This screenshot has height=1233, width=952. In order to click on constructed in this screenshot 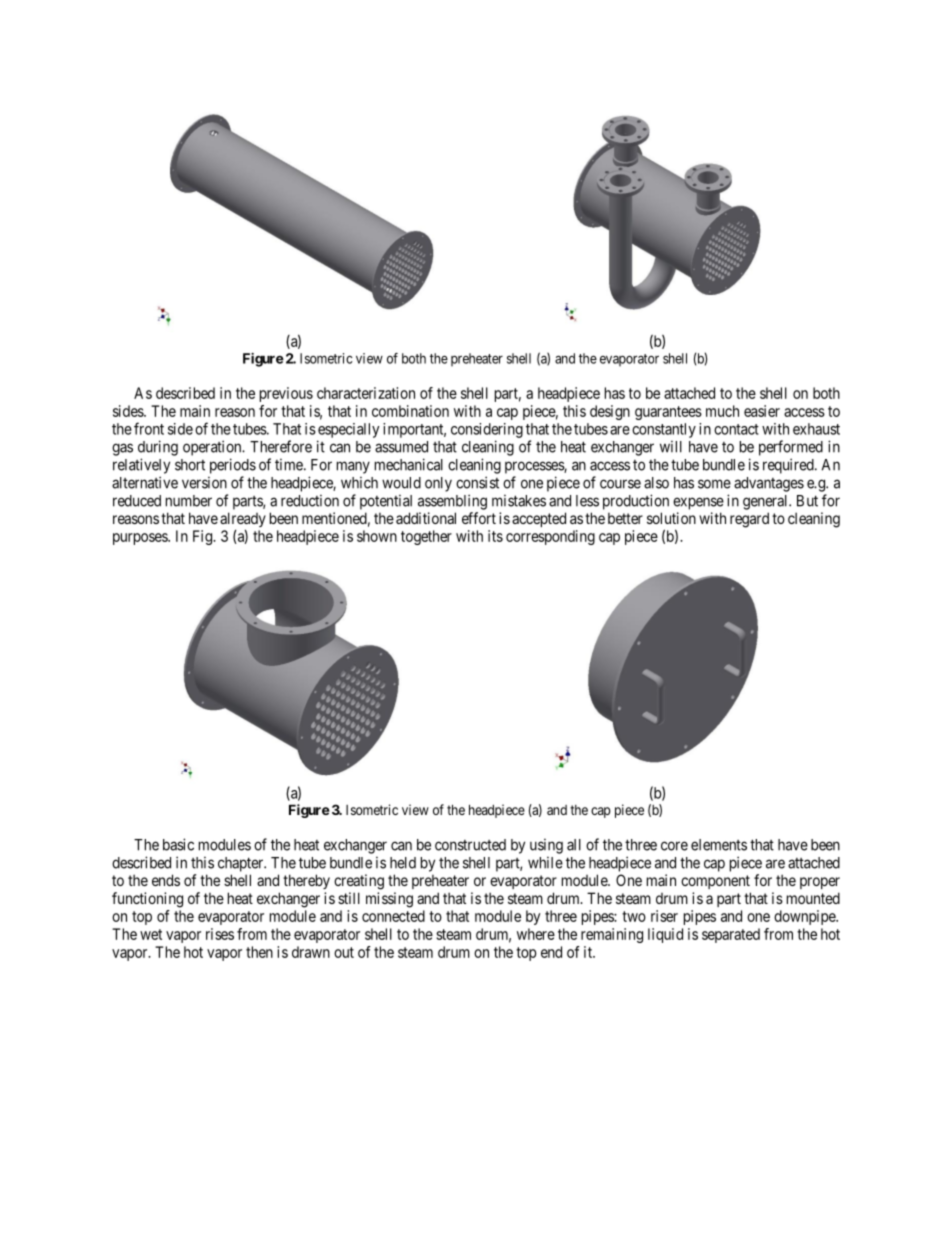, I will do `click(470, 845)`.
